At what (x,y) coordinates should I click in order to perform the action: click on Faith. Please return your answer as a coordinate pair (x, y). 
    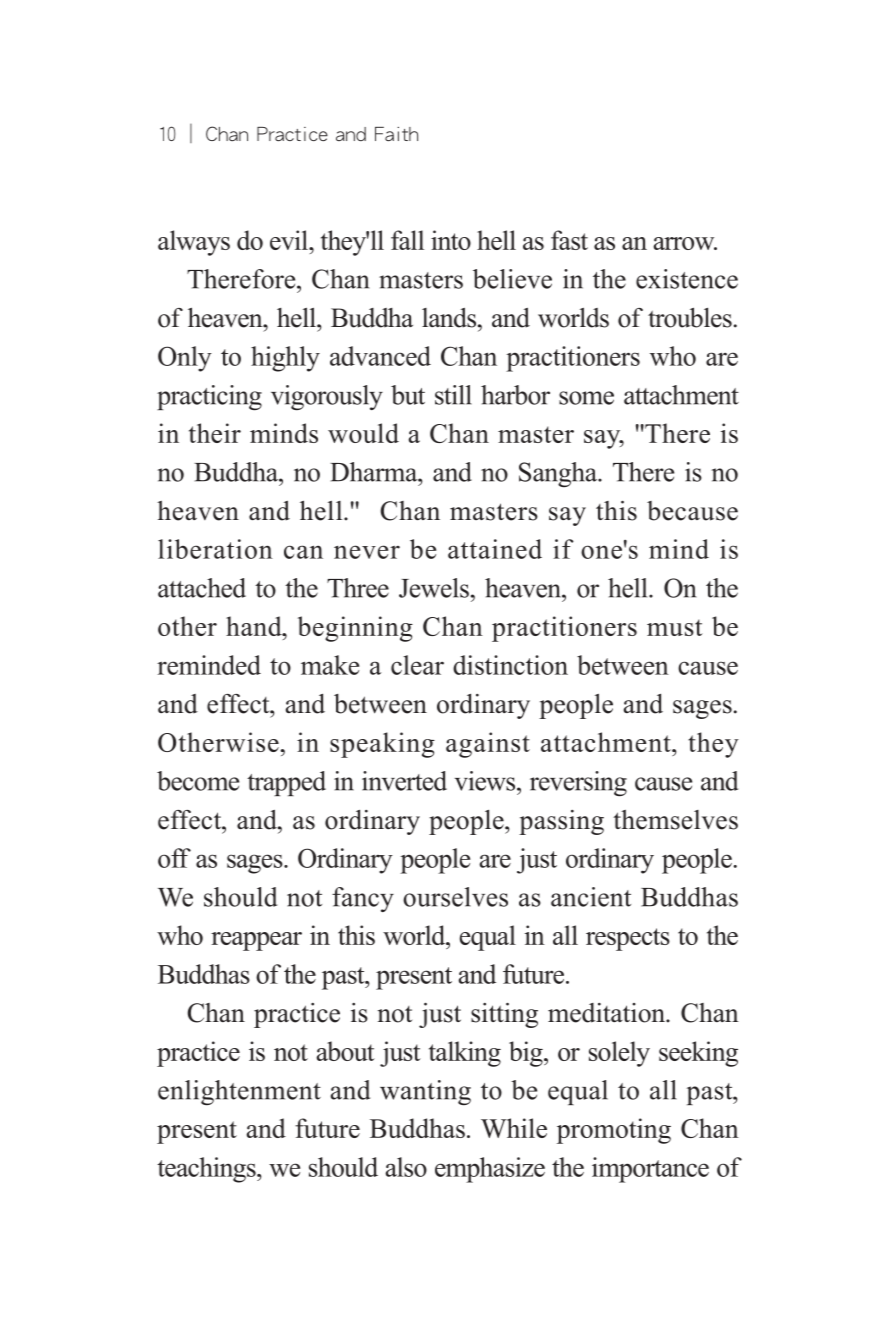
    Looking at the image, I should click on (396, 134).
